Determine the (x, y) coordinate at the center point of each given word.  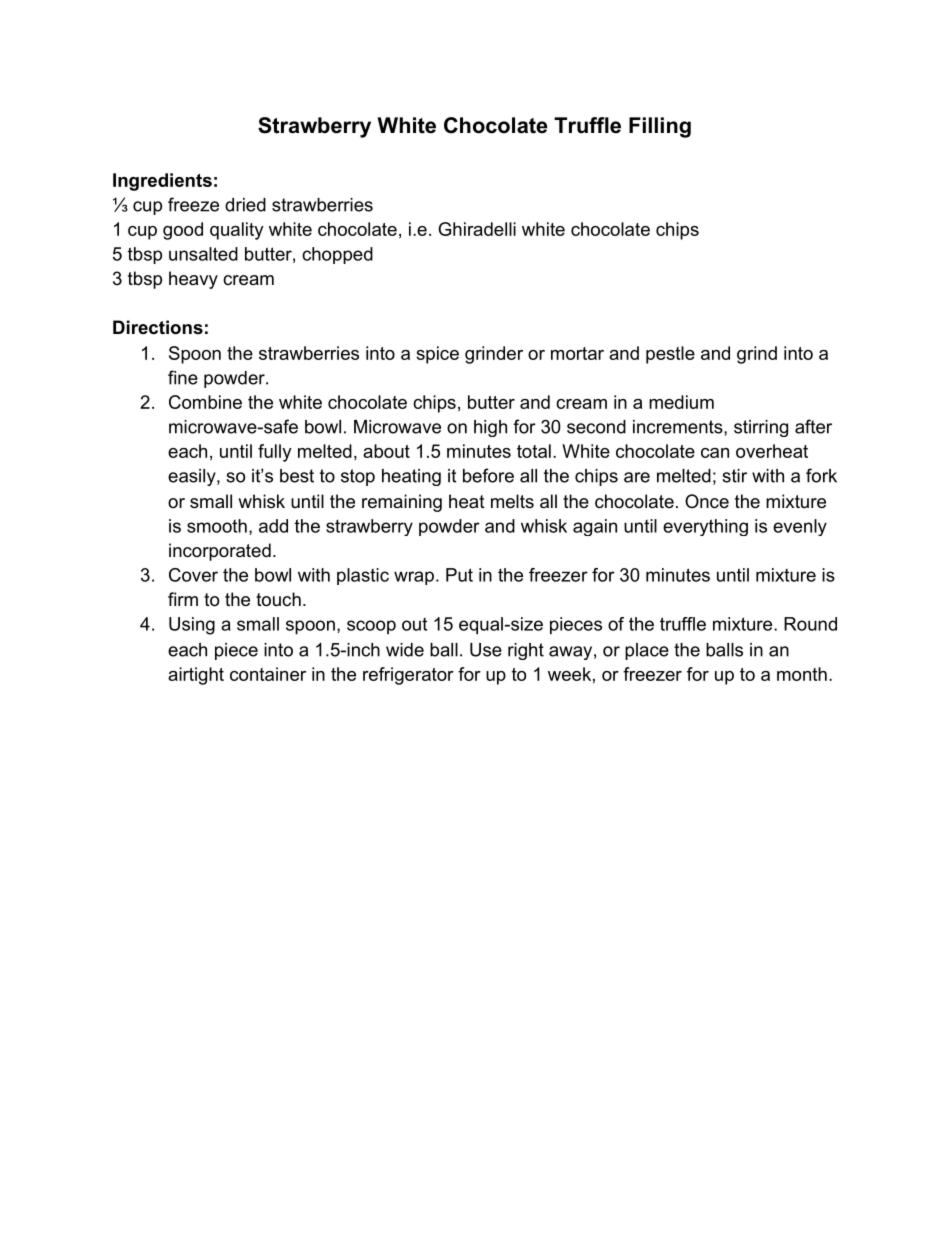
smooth (217, 526)
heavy (193, 280)
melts (512, 501)
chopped (337, 255)
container (268, 674)
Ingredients (162, 182)
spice (437, 355)
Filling (660, 127)
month (802, 674)
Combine (205, 402)
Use (486, 650)
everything (705, 527)
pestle (670, 355)
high (490, 428)
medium (681, 402)
